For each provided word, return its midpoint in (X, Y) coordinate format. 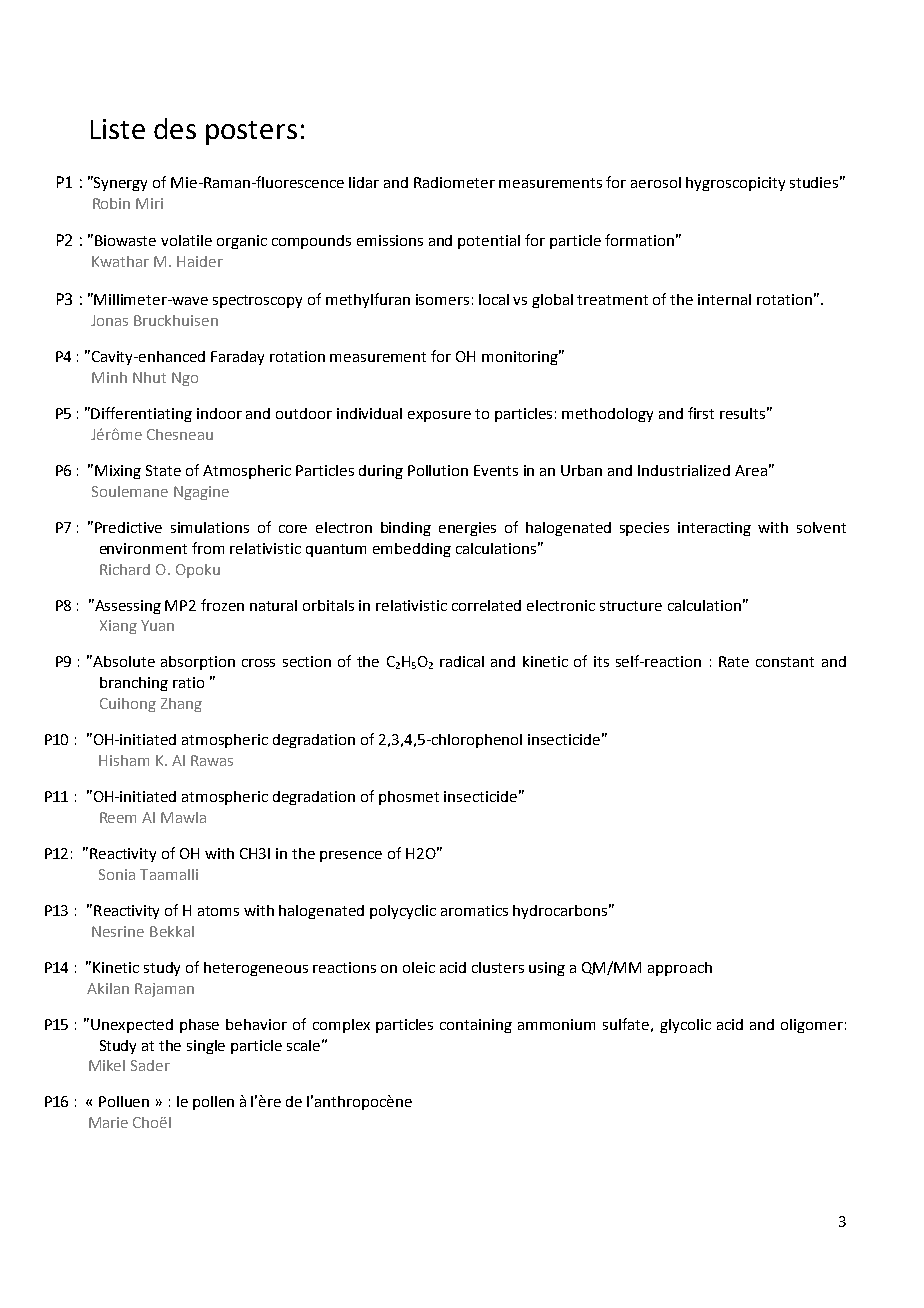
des (175, 128)
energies (467, 529)
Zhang (181, 705)
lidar (364, 182)
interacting (714, 529)
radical (462, 661)
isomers (442, 299)
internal (724, 299)
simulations (210, 527)
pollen (213, 1103)
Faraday (237, 358)
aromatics (474, 910)
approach (680, 969)
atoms (218, 911)
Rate (734, 661)
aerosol (656, 182)
